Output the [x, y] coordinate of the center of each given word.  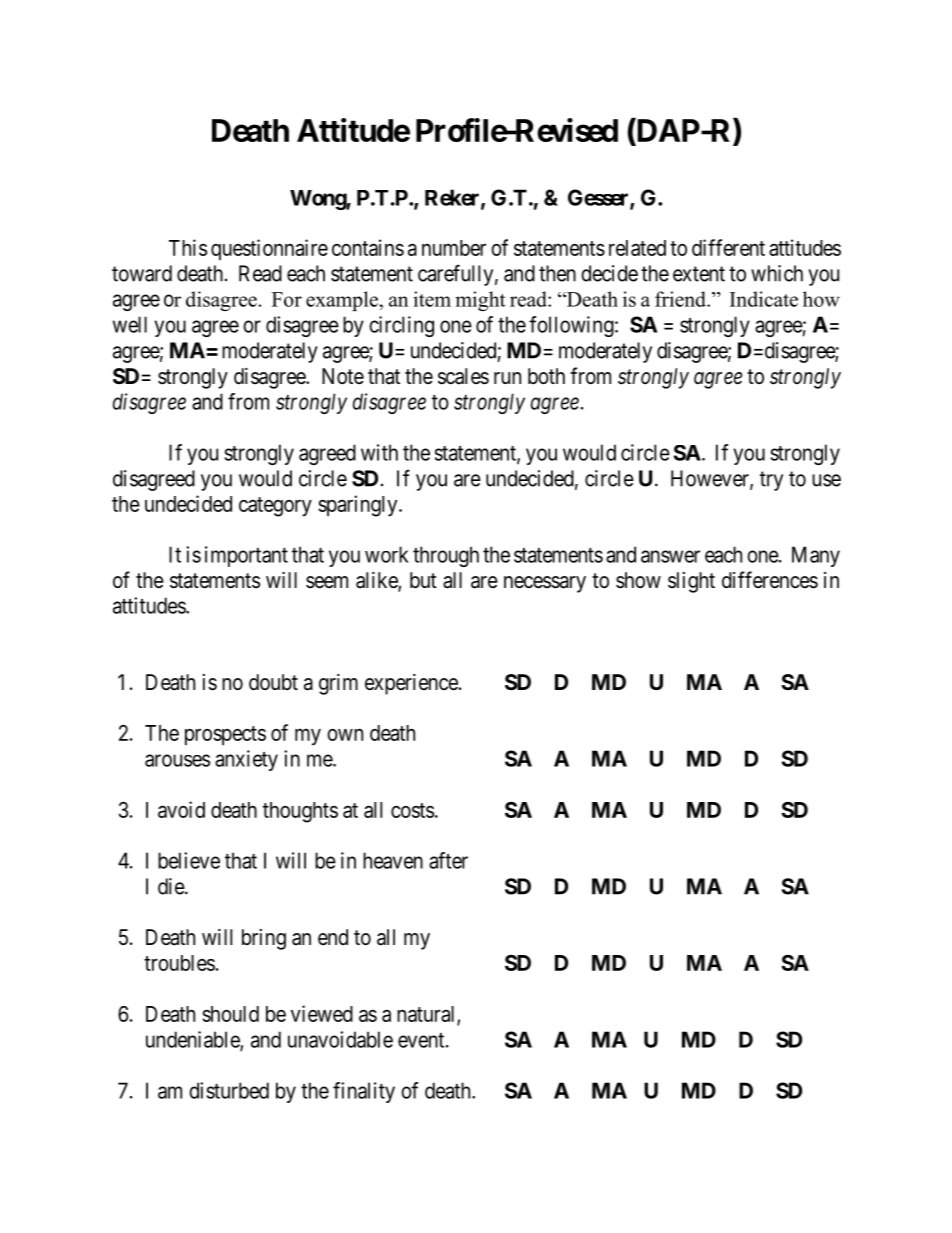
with [379, 452]
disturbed [229, 1090]
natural [427, 1015]
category [275, 507]
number [454, 248]
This [188, 247]
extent [699, 274]
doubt [273, 682]
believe [189, 860]
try [771, 481]
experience [411, 684]
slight [691, 582]
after [448, 860]
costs [412, 810]
